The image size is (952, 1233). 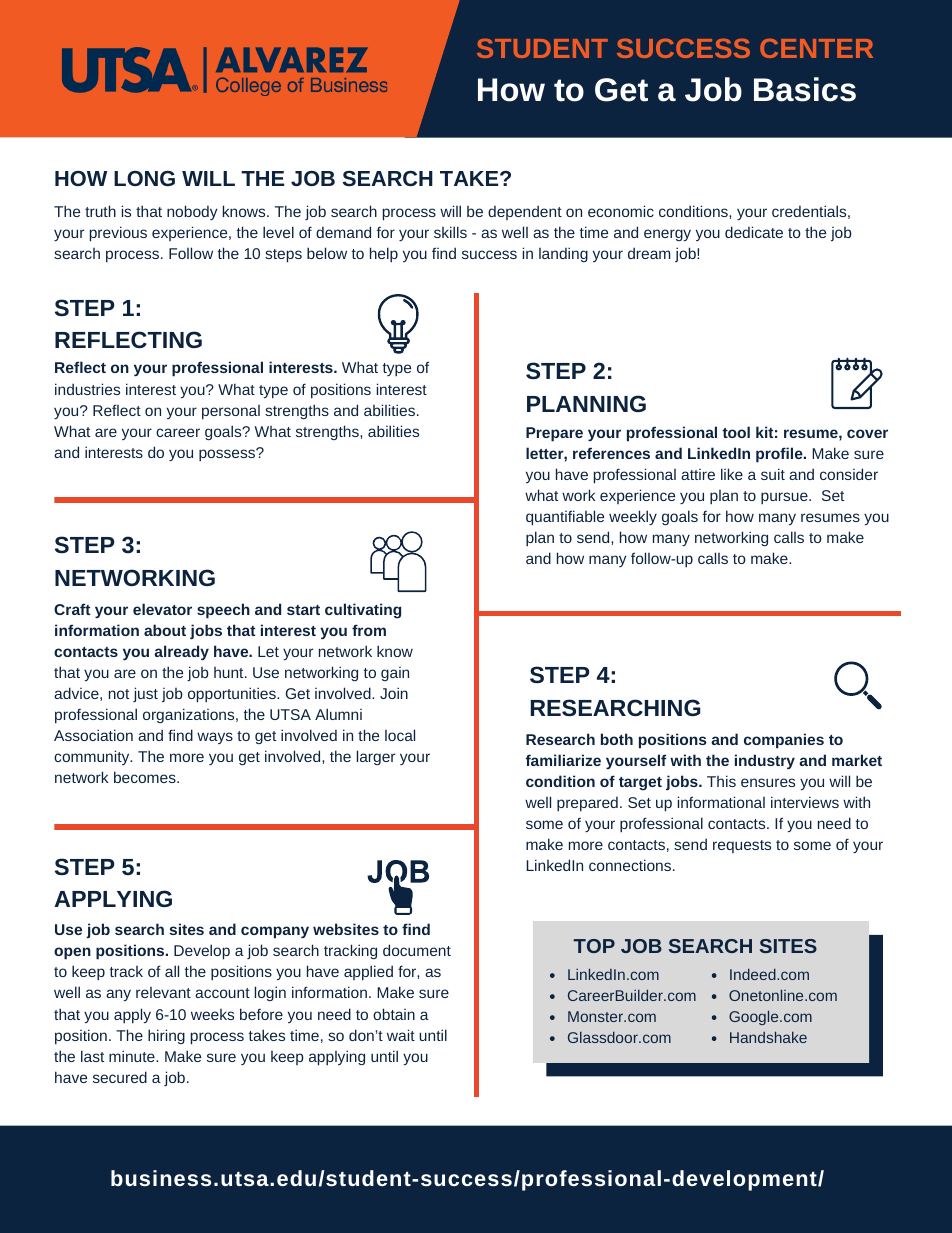 I want to click on hiring, so click(x=166, y=1036).
